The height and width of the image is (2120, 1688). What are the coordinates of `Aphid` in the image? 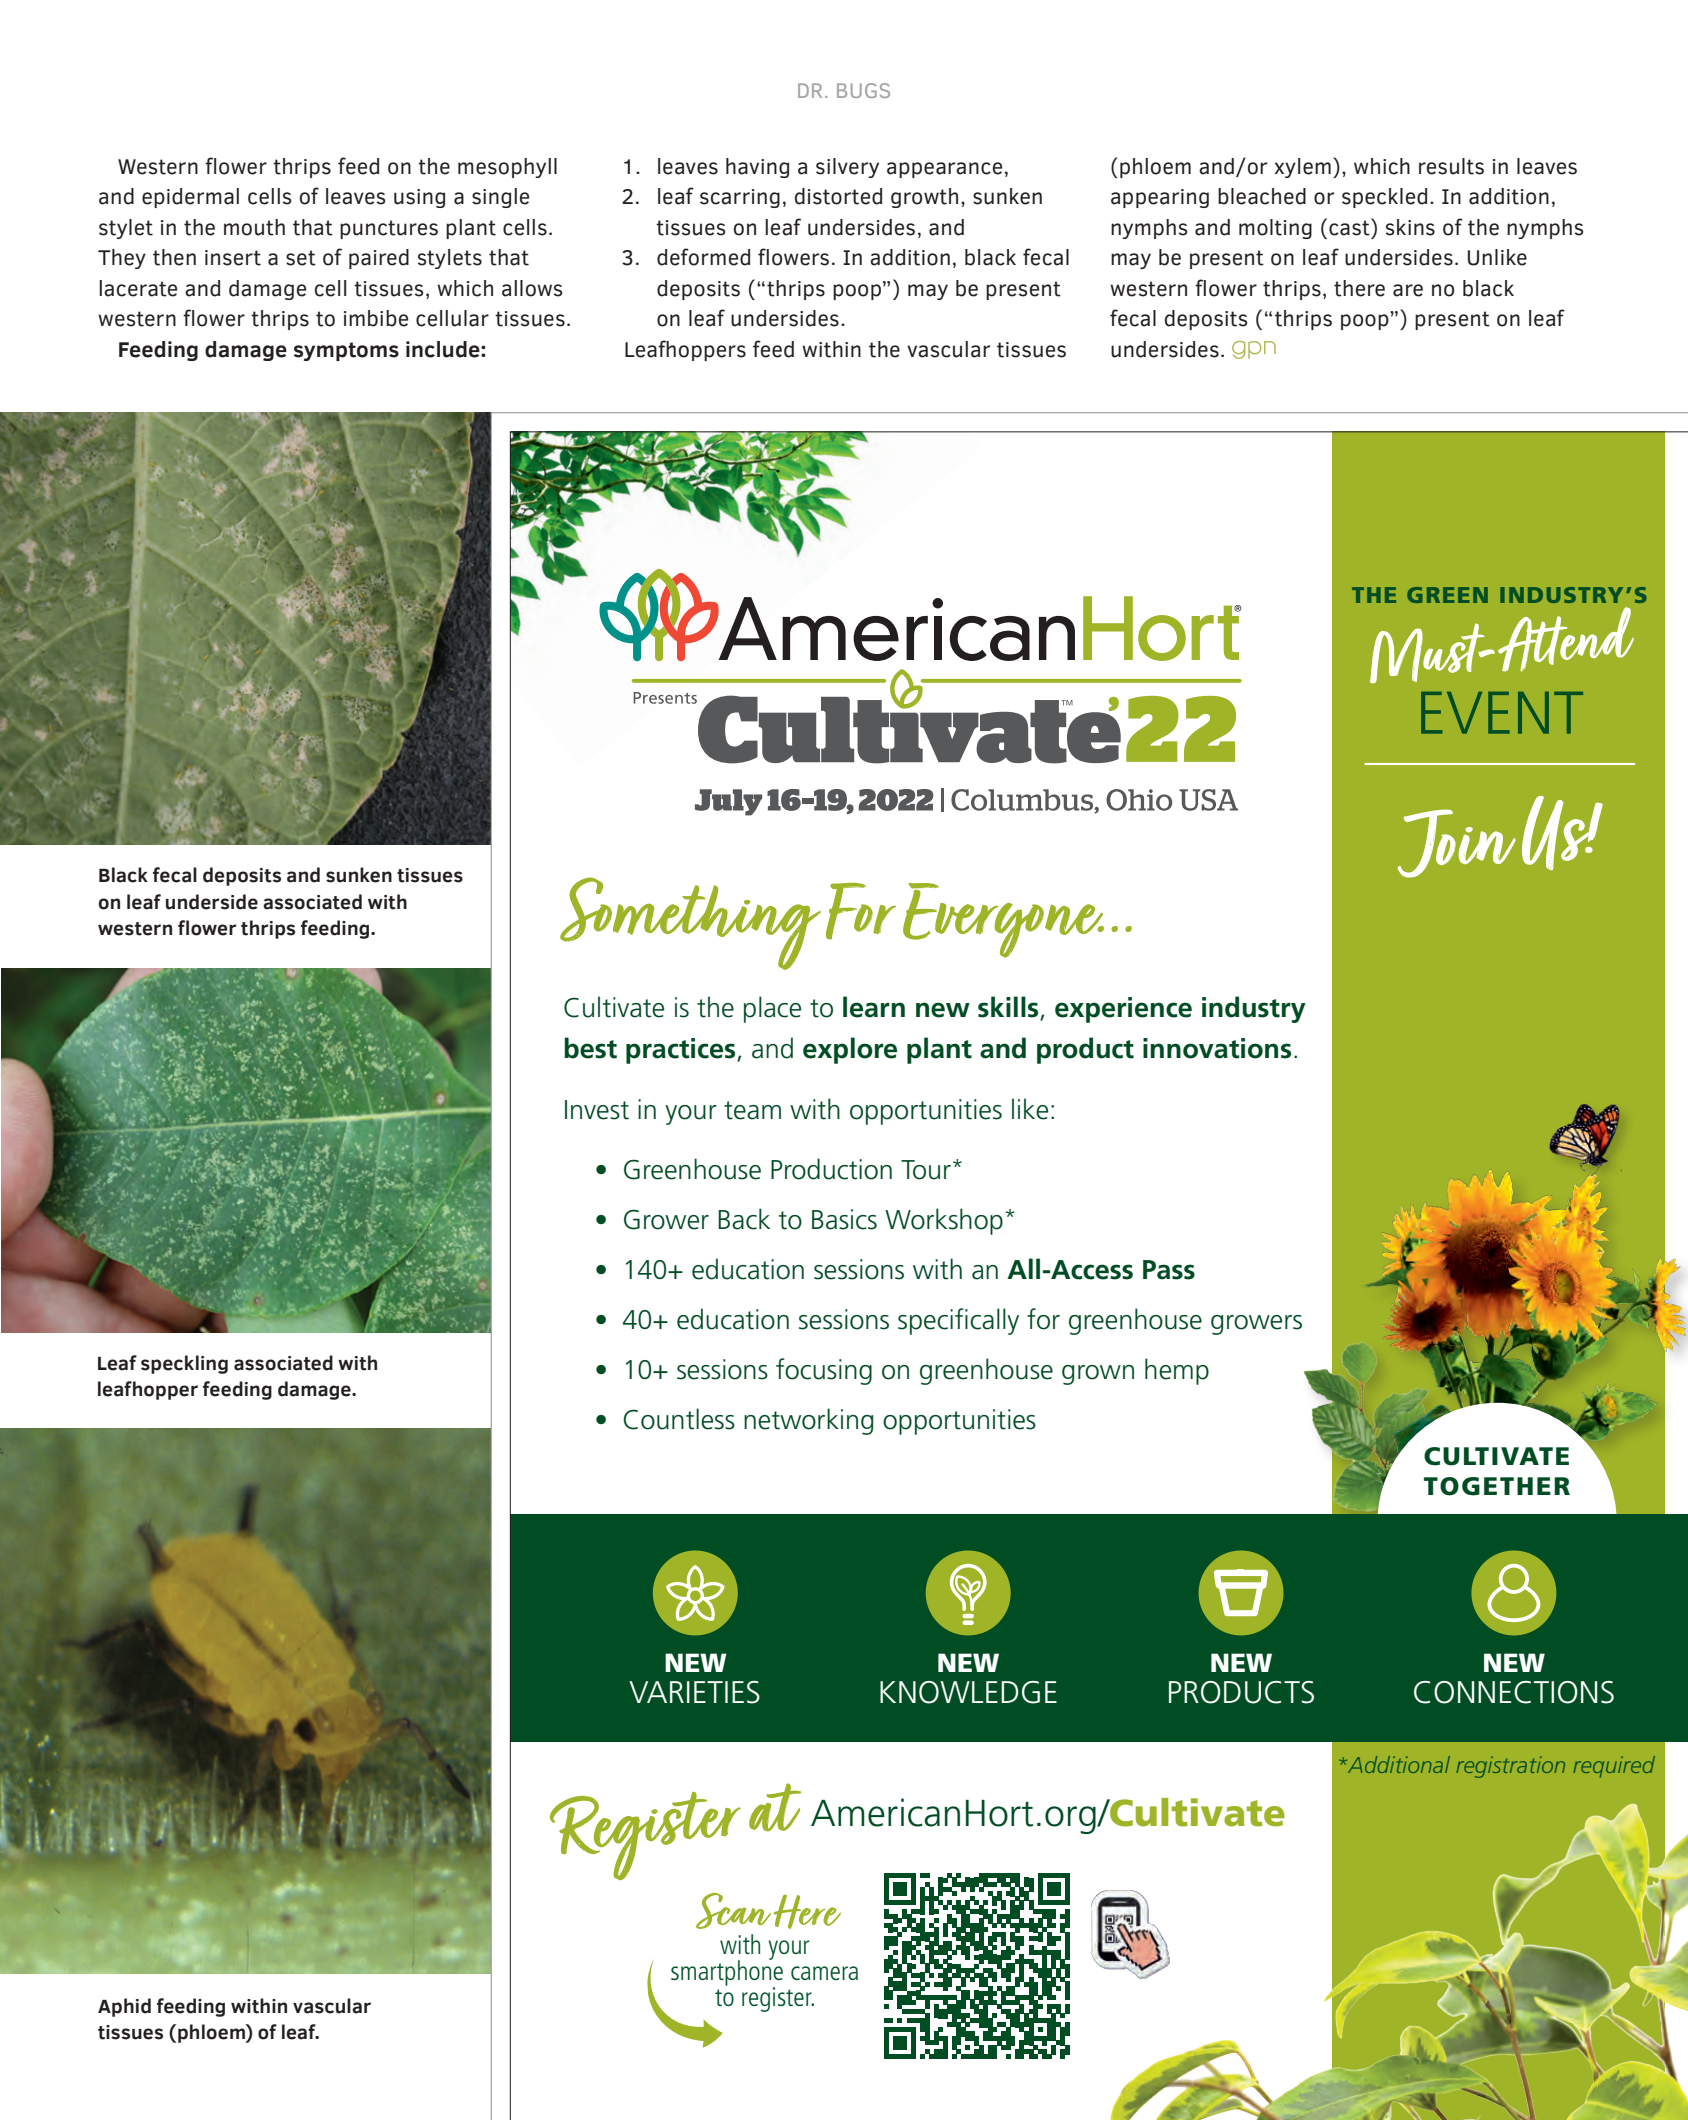 It's located at (124, 2007).
